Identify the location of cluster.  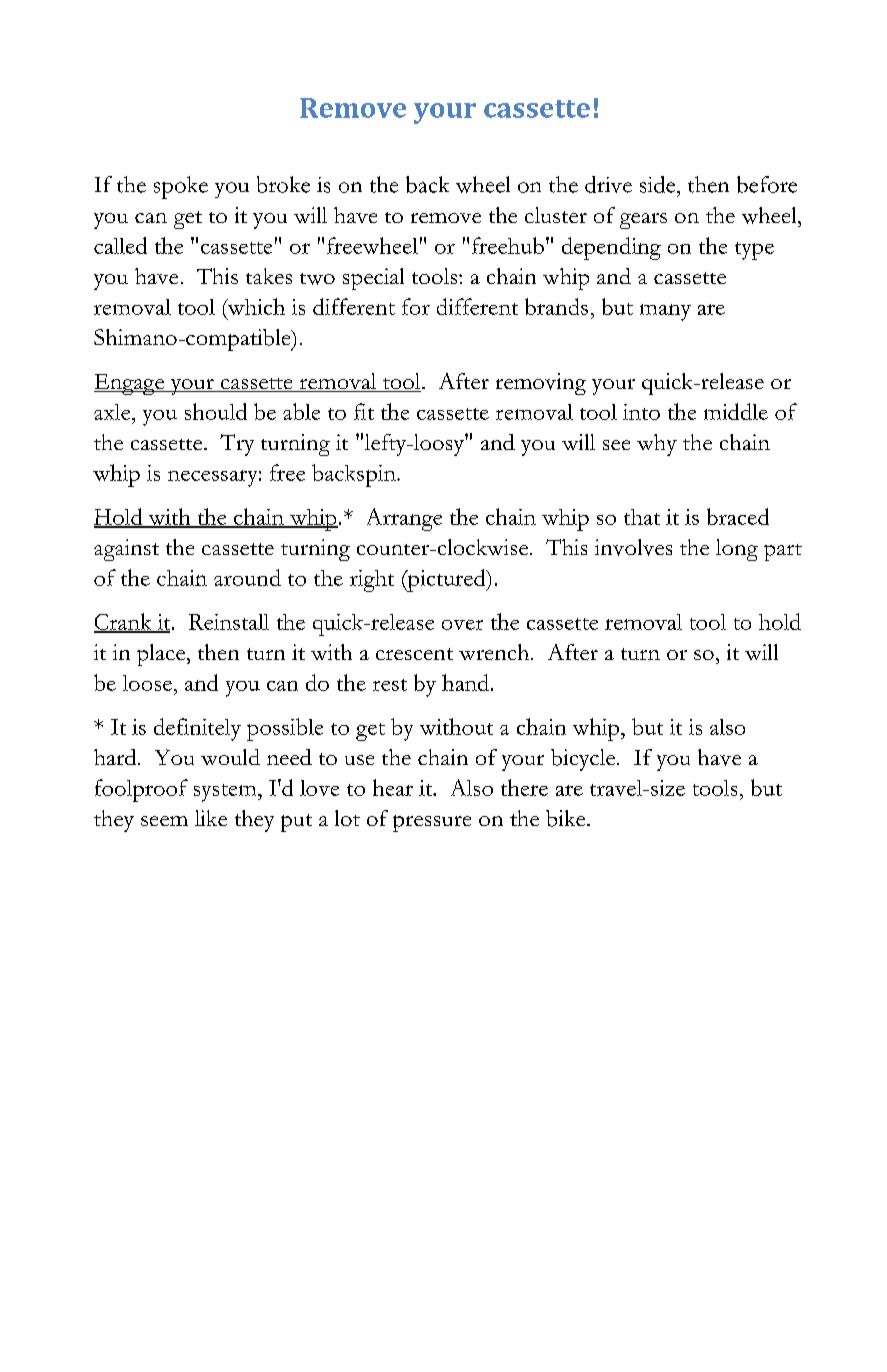
(556, 215).
